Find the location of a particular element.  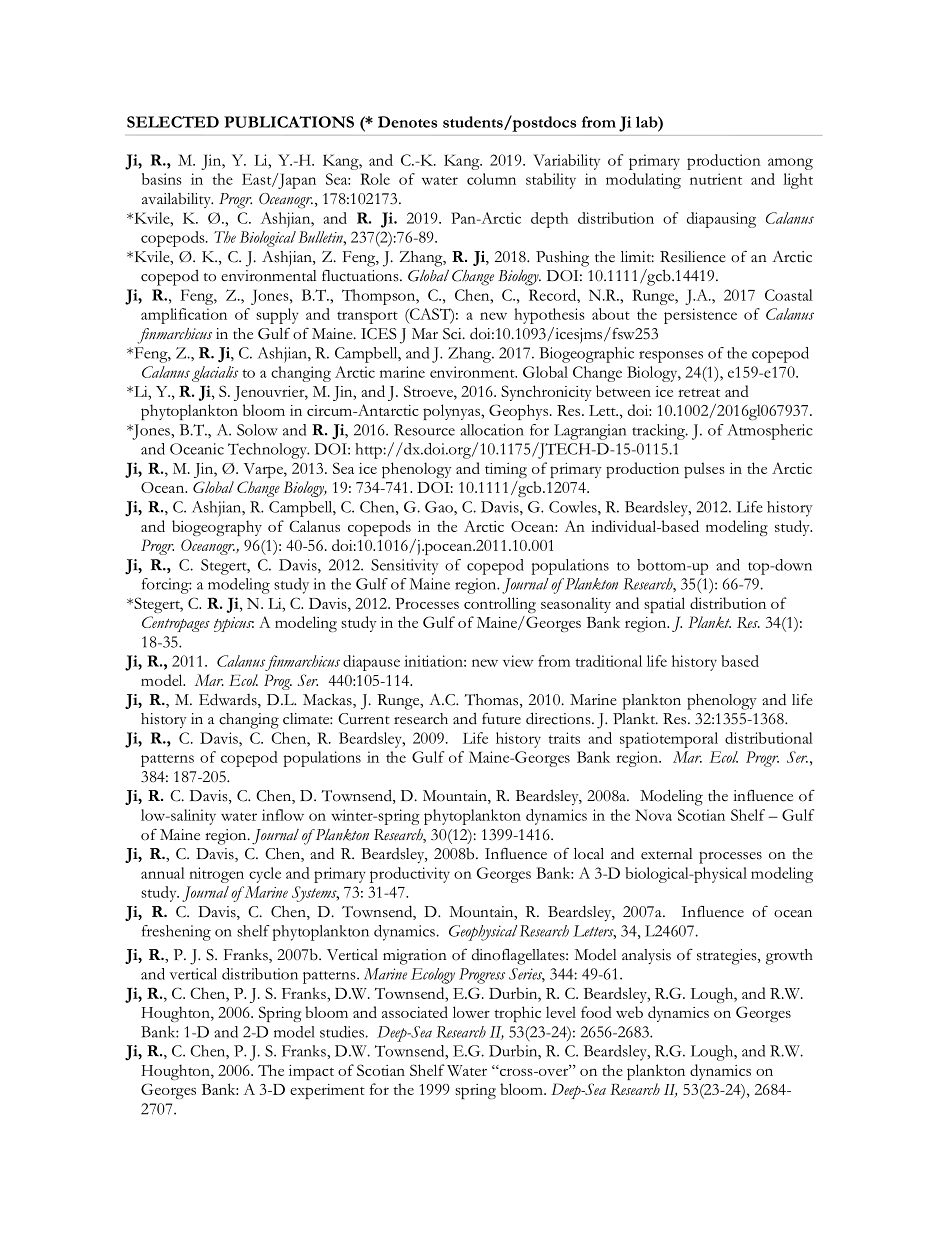

inflow is located at coordinates (283, 815).
